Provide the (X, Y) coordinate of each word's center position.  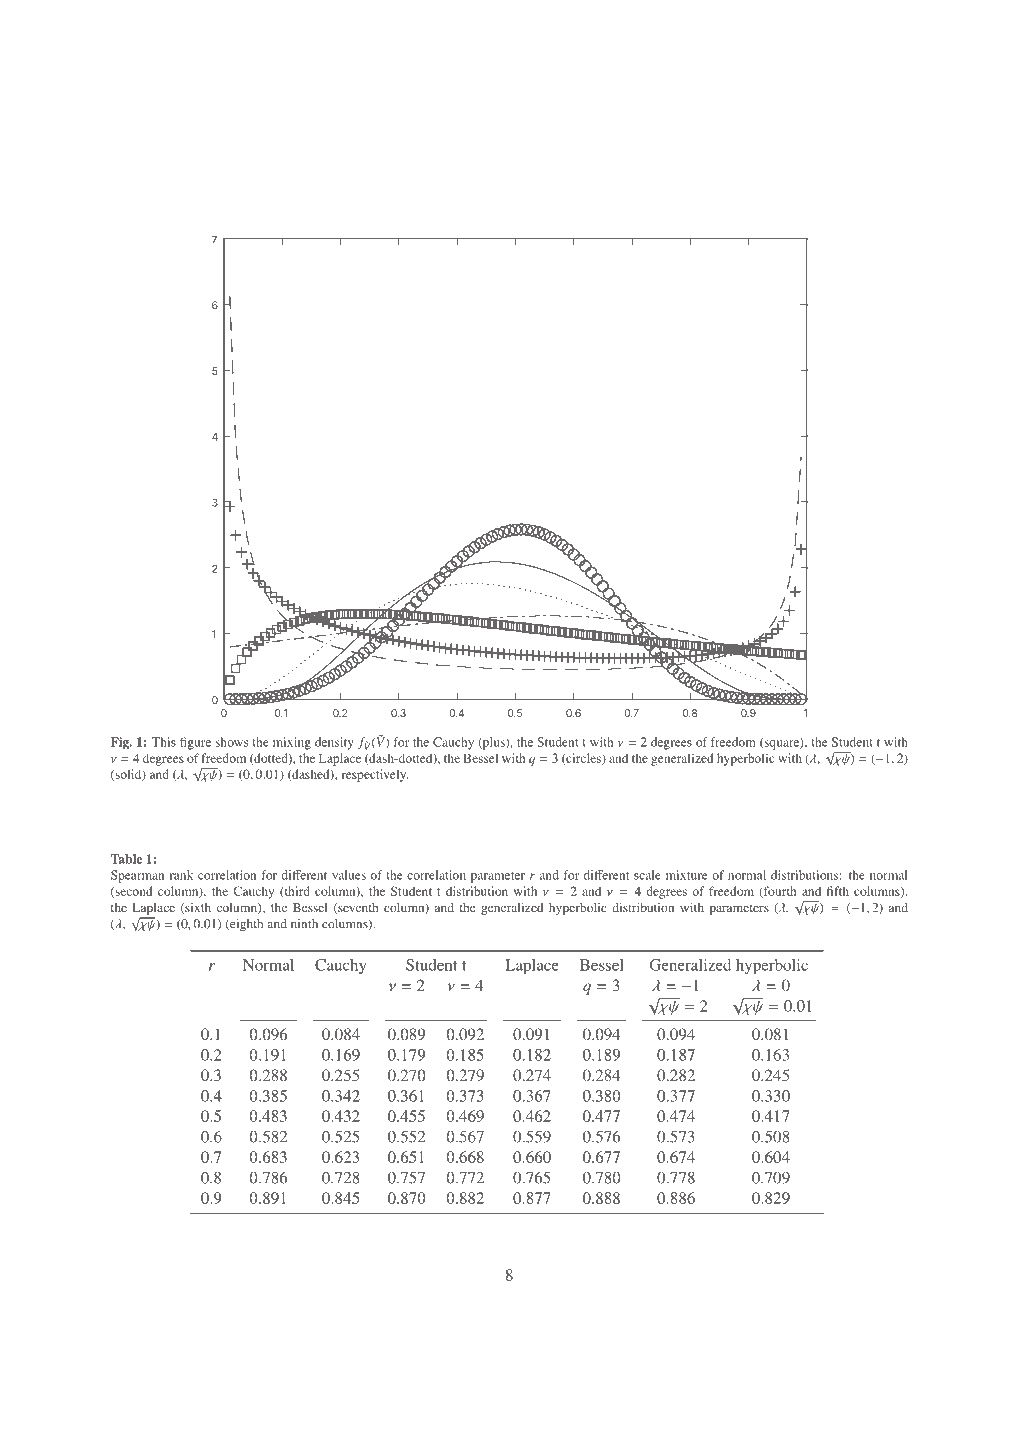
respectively (374, 775)
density (334, 743)
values (349, 875)
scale (647, 875)
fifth (838, 891)
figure (195, 743)
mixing (292, 743)
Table (126, 859)
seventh (357, 908)
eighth (245, 925)
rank (181, 875)
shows (231, 742)
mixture (686, 875)
